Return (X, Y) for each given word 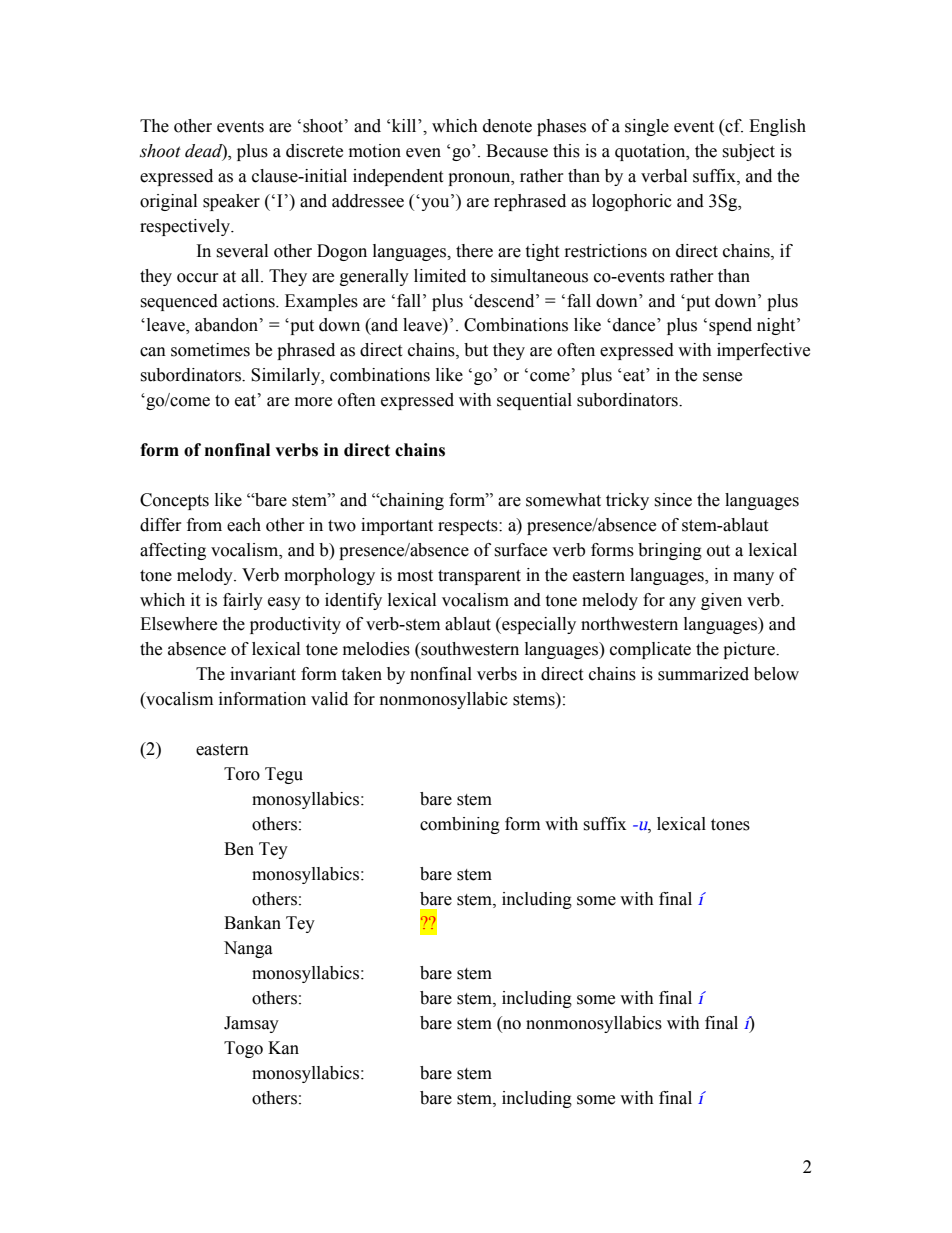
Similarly (287, 376)
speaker (231, 202)
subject (748, 152)
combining (460, 825)
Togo (243, 1049)
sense (722, 377)
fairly (243, 601)
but (476, 350)
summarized (703, 674)
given (721, 601)
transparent (479, 577)
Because (517, 151)
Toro (242, 774)
